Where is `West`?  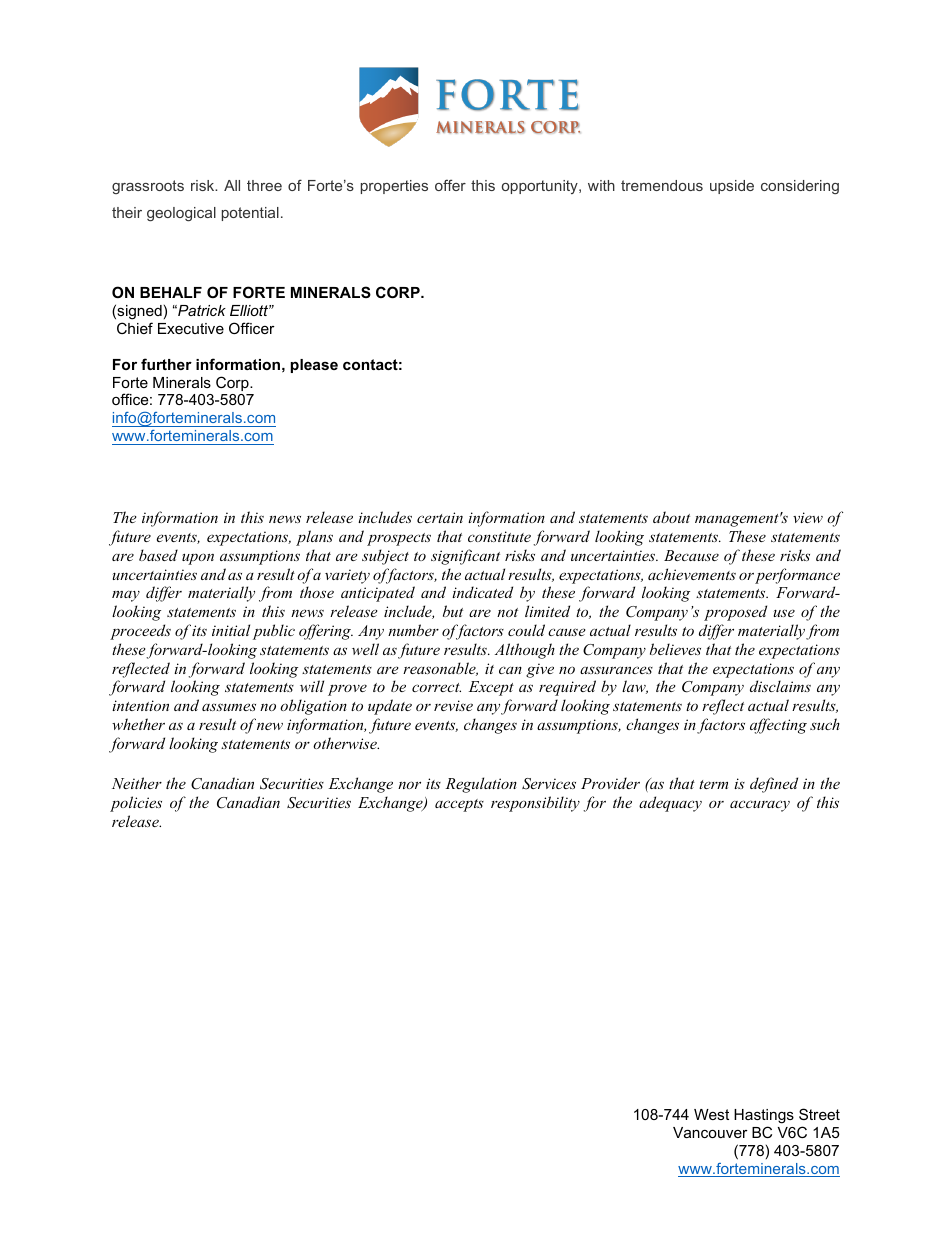 West is located at coordinates (711, 1114).
